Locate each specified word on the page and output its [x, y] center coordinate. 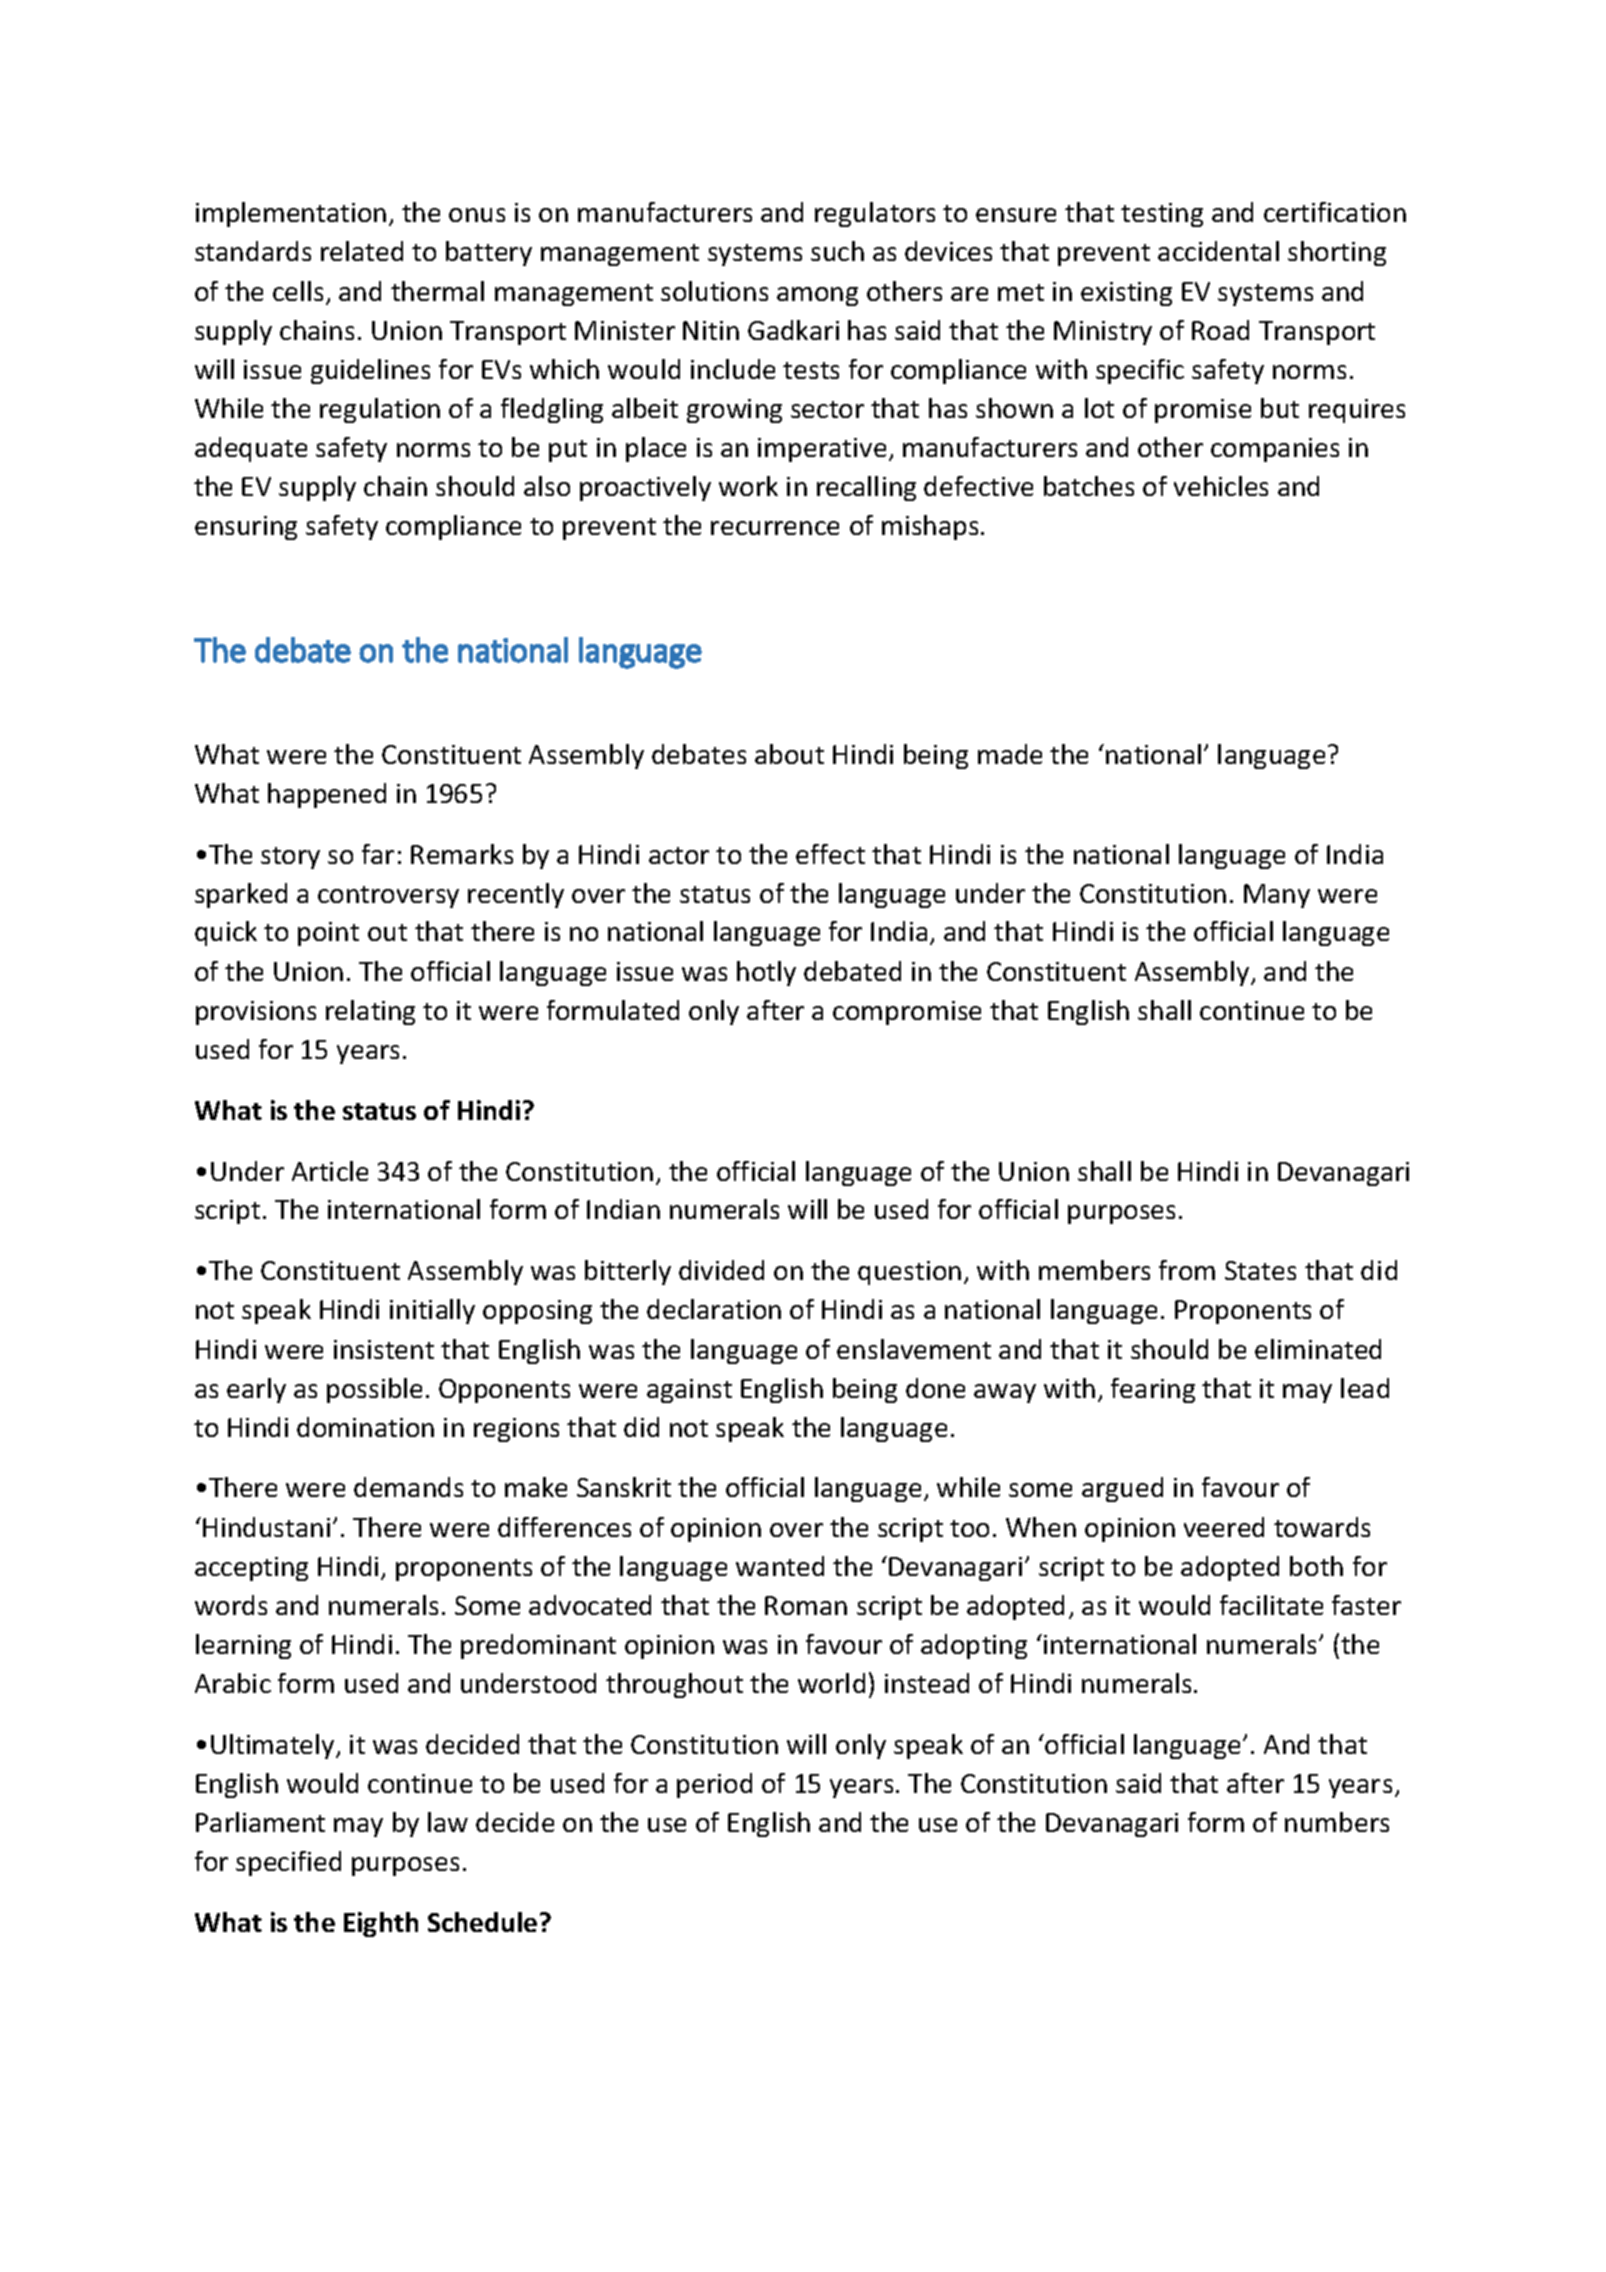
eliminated [1318, 1349]
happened [327, 795]
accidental [1218, 251]
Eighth [381, 1924]
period [714, 1785]
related [362, 251]
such [837, 251]
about [789, 754]
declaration [714, 1309]
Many [1277, 896]
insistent [384, 1349]
